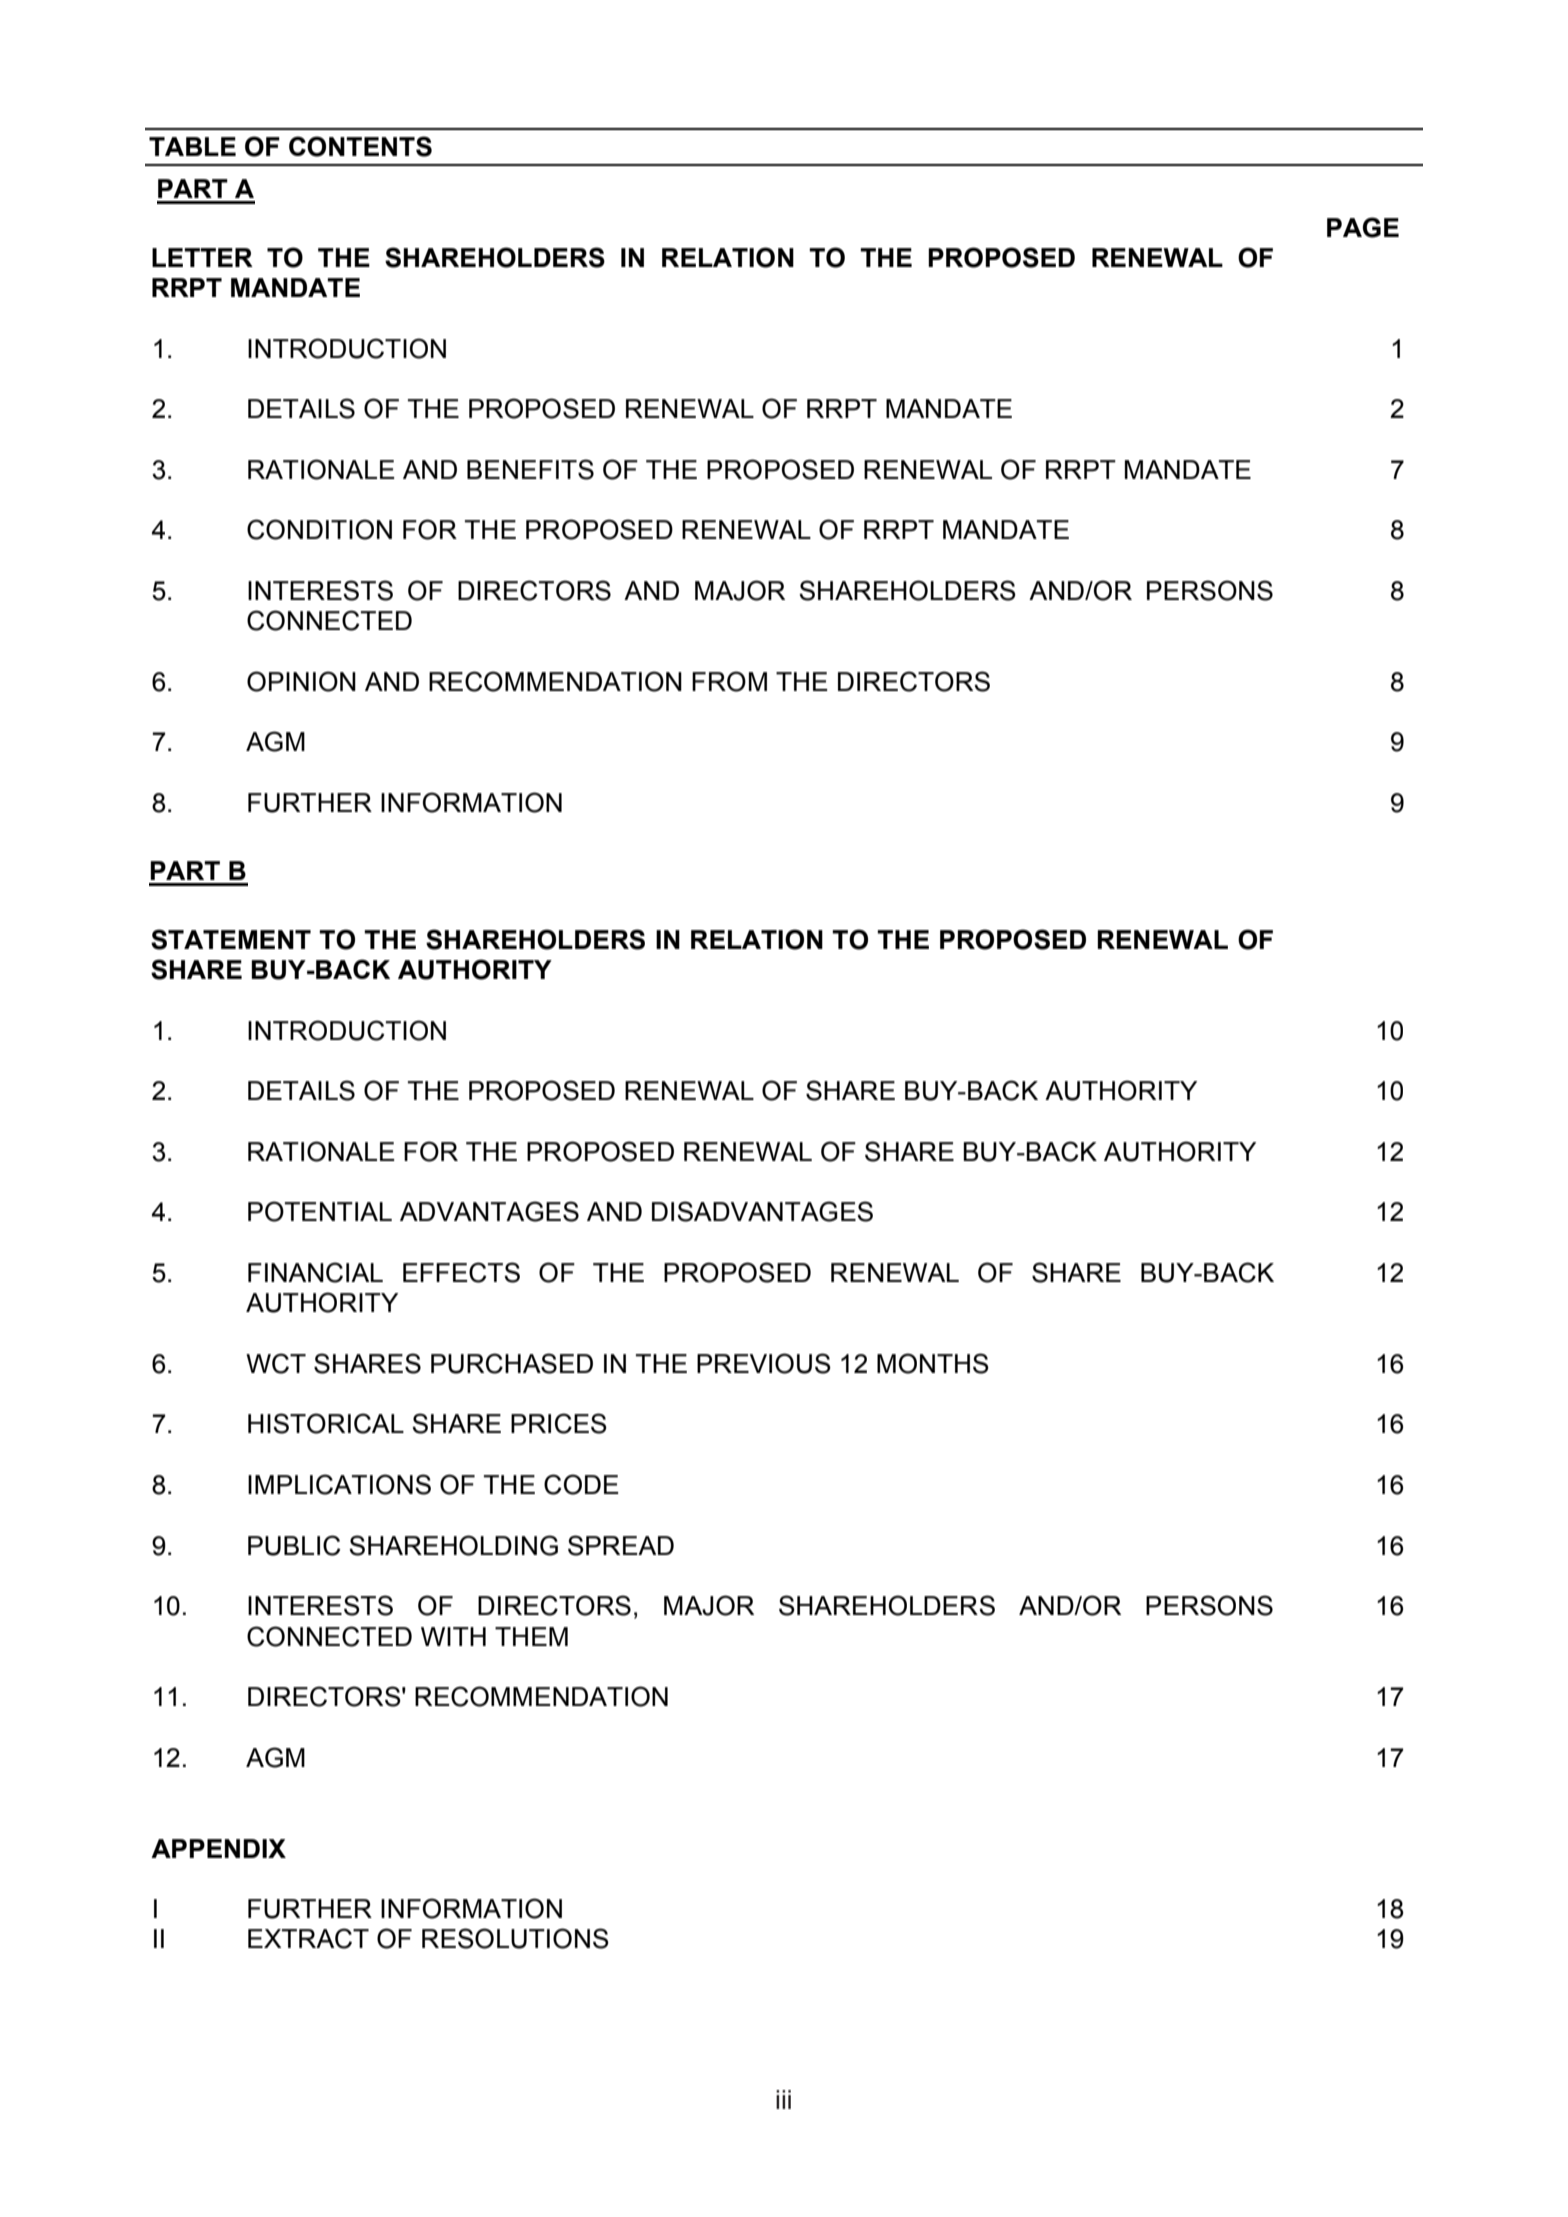 The image size is (1568, 2217). I want to click on CODE, so click(581, 1484).
